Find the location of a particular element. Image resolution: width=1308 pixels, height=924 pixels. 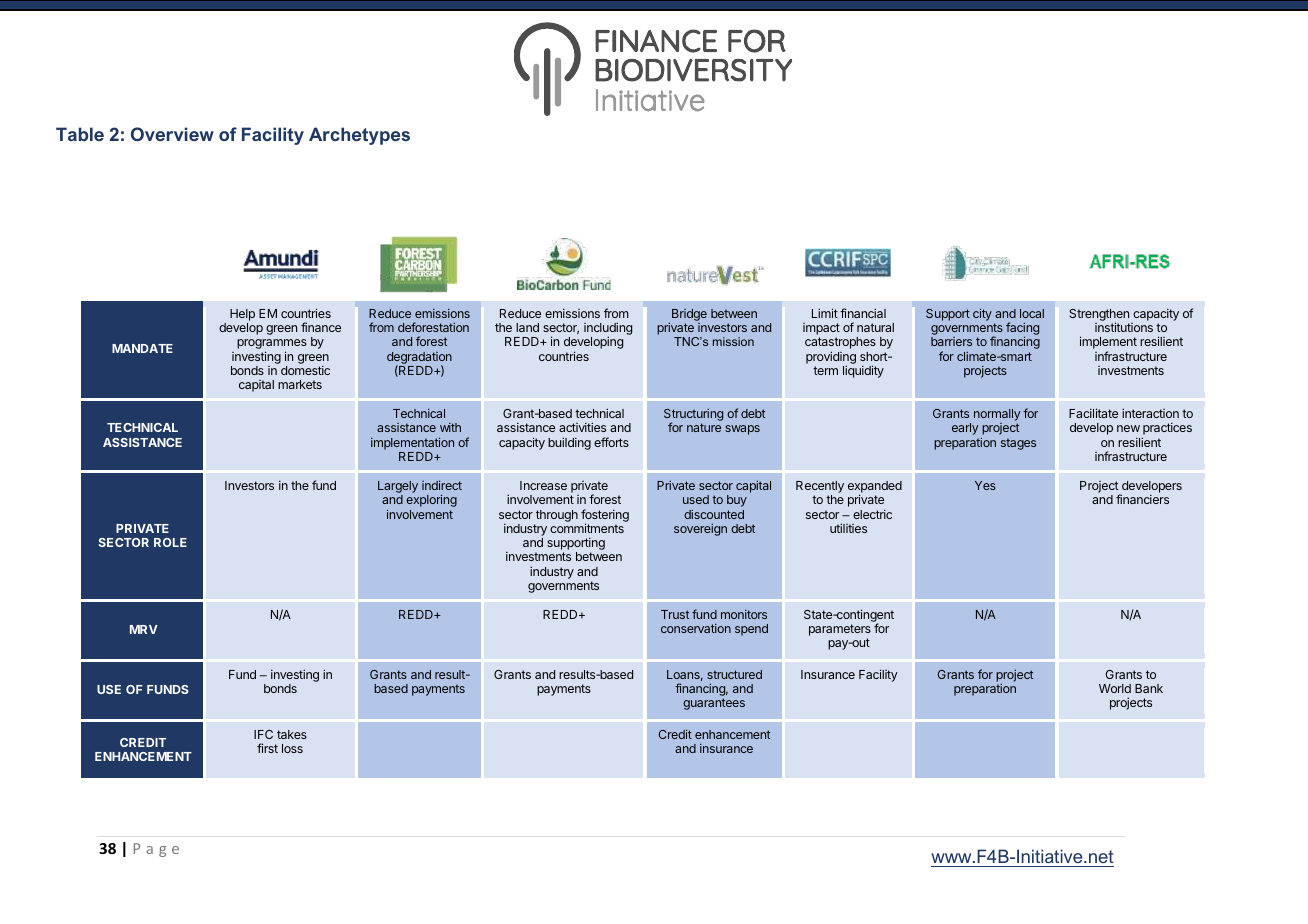

including is located at coordinates (608, 330).
